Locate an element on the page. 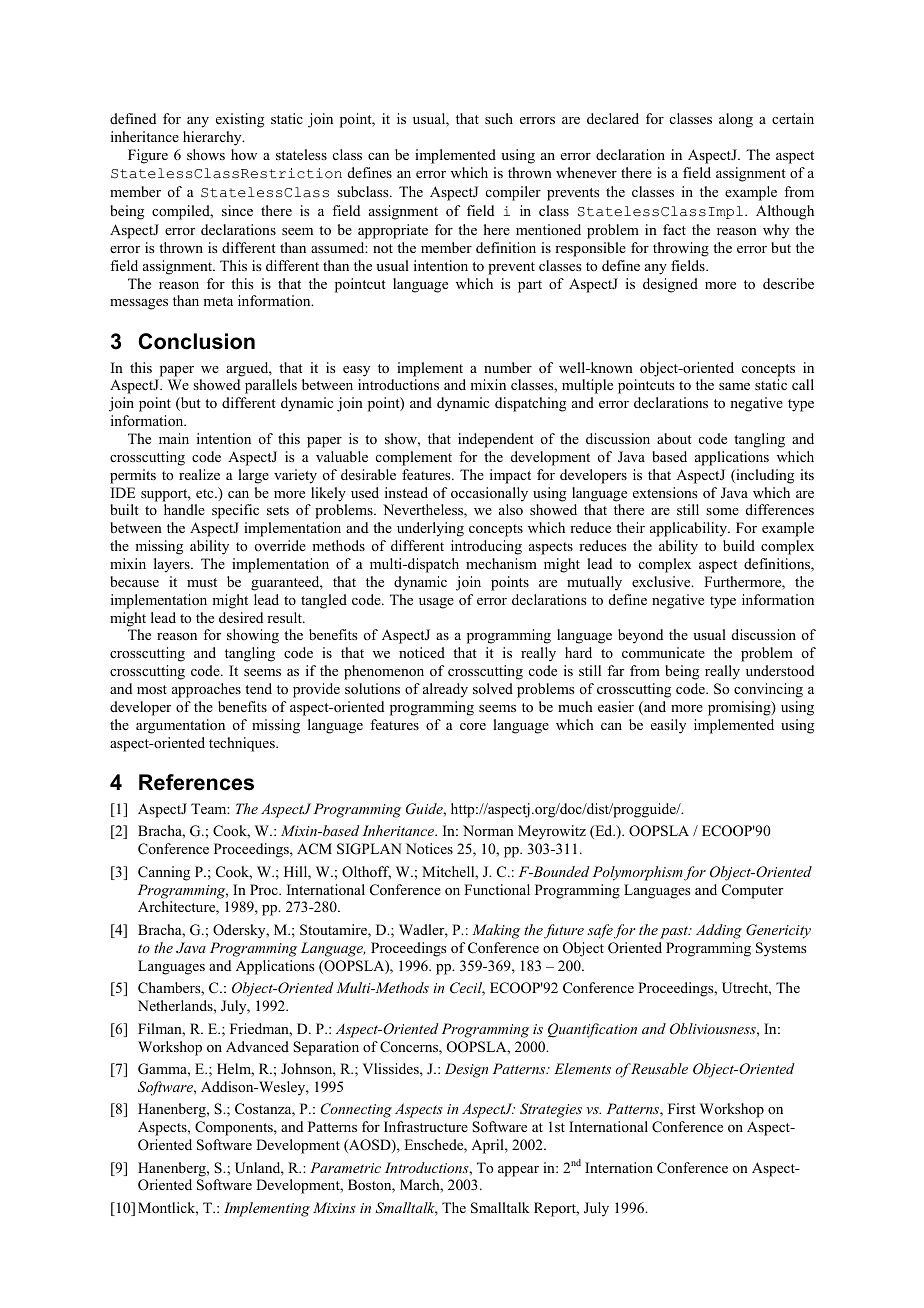 Image resolution: width=924 pixels, height=1308 pixels. communicate is located at coordinates (663, 652).
